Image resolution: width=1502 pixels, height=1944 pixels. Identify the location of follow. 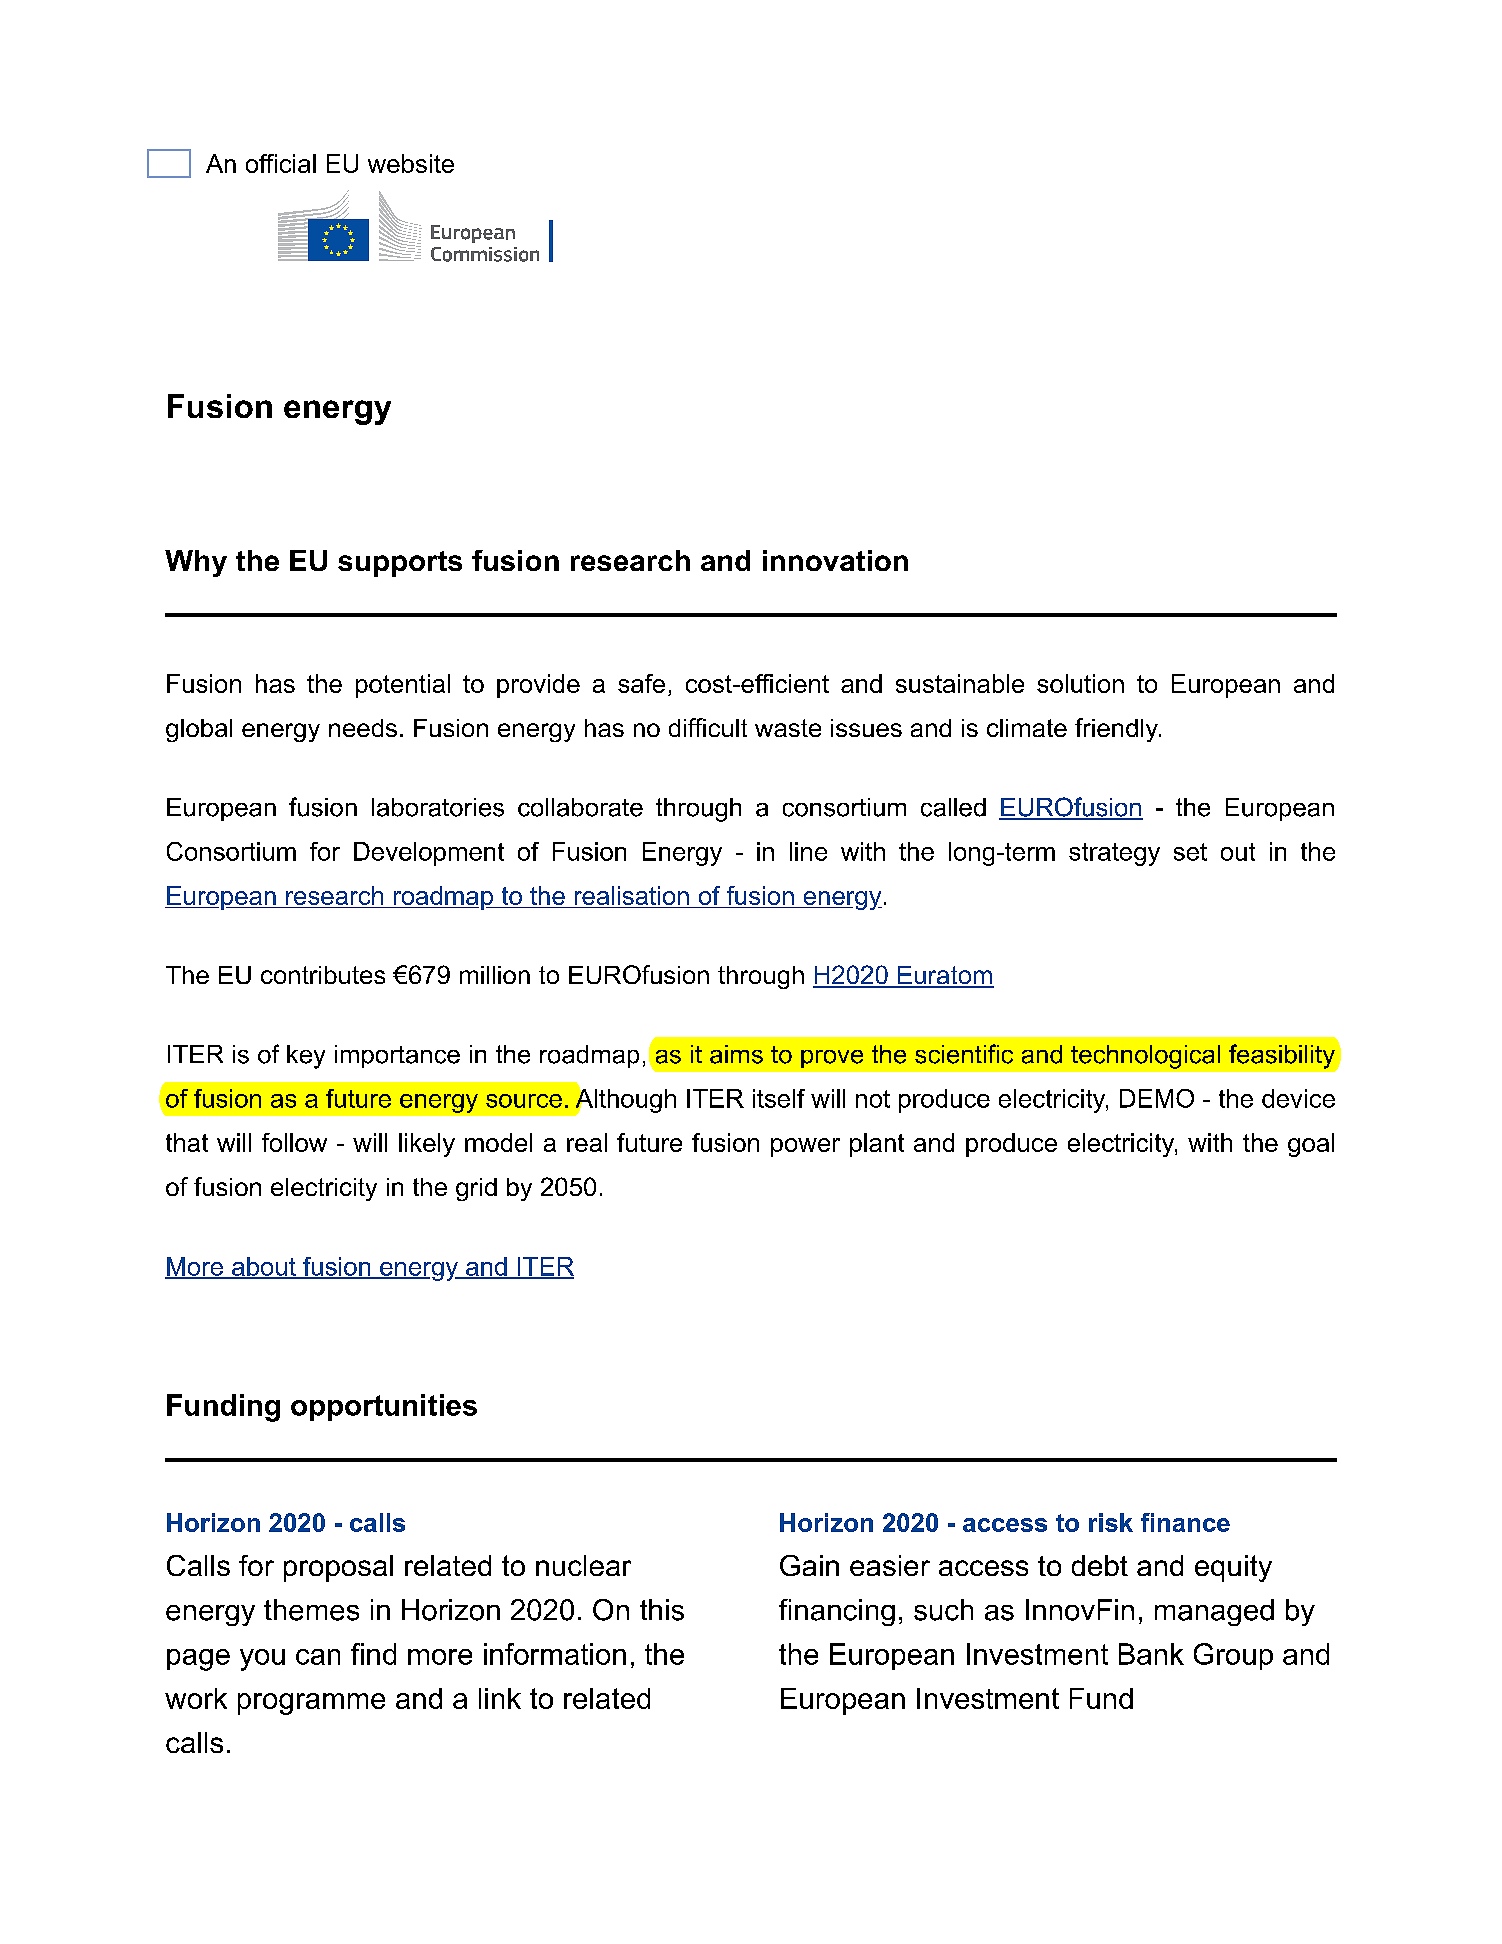
(294, 1142).
